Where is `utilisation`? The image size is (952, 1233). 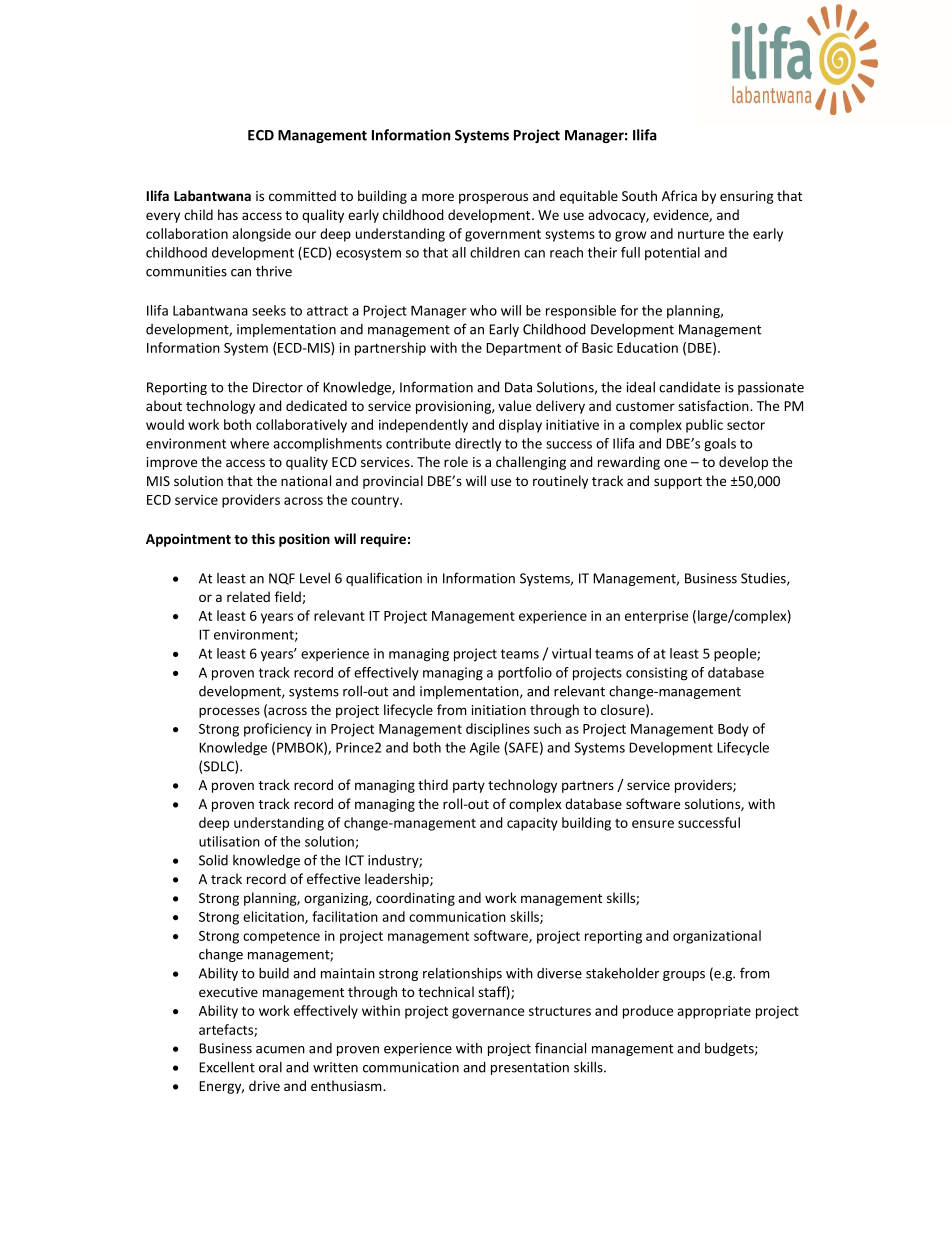 utilisation is located at coordinates (229, 841).
